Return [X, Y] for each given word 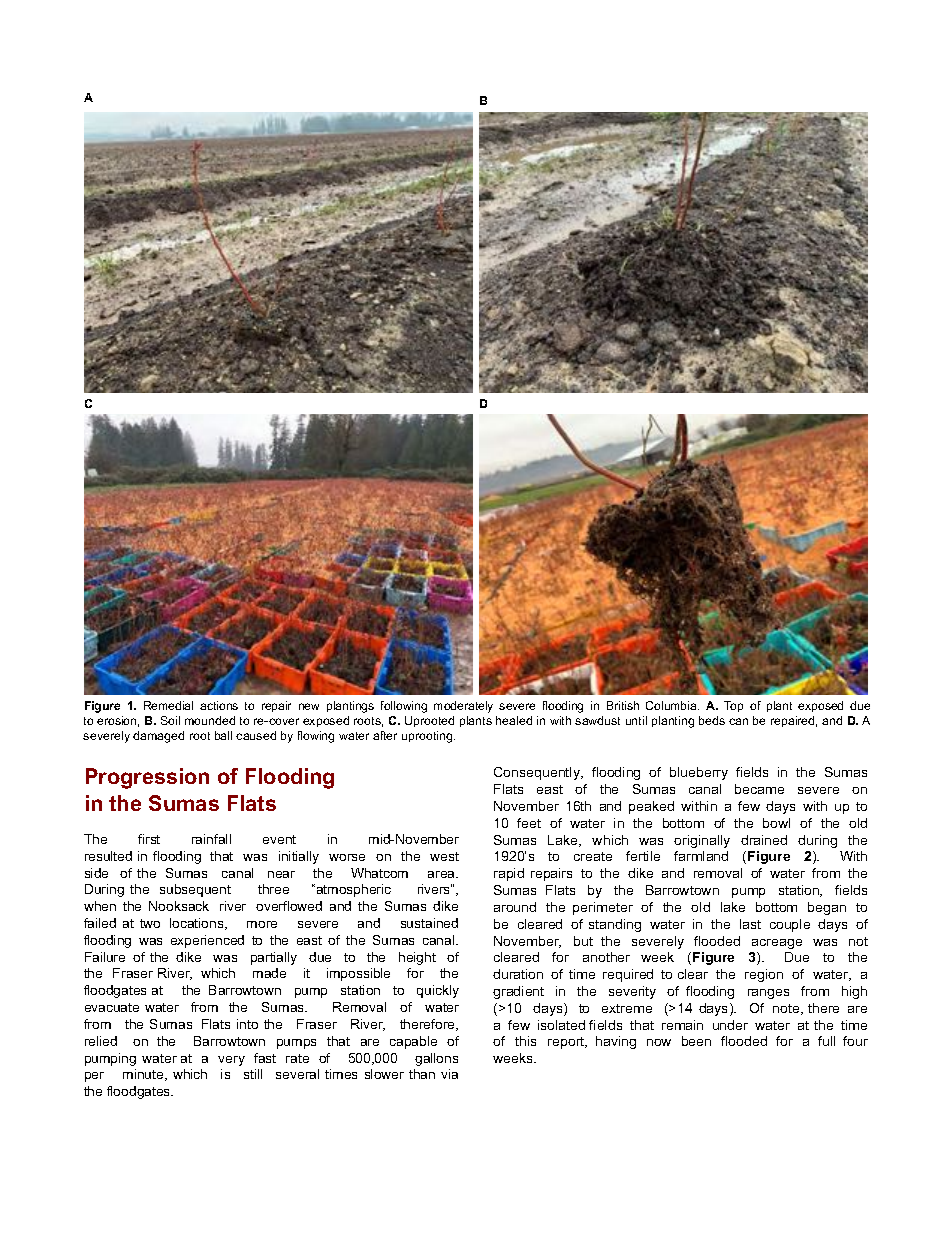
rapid [509, 874]
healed [514, 720]
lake [733, 907]
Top [733, 706]
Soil [170, 720]
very [231, 1061]
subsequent [195, 890]
